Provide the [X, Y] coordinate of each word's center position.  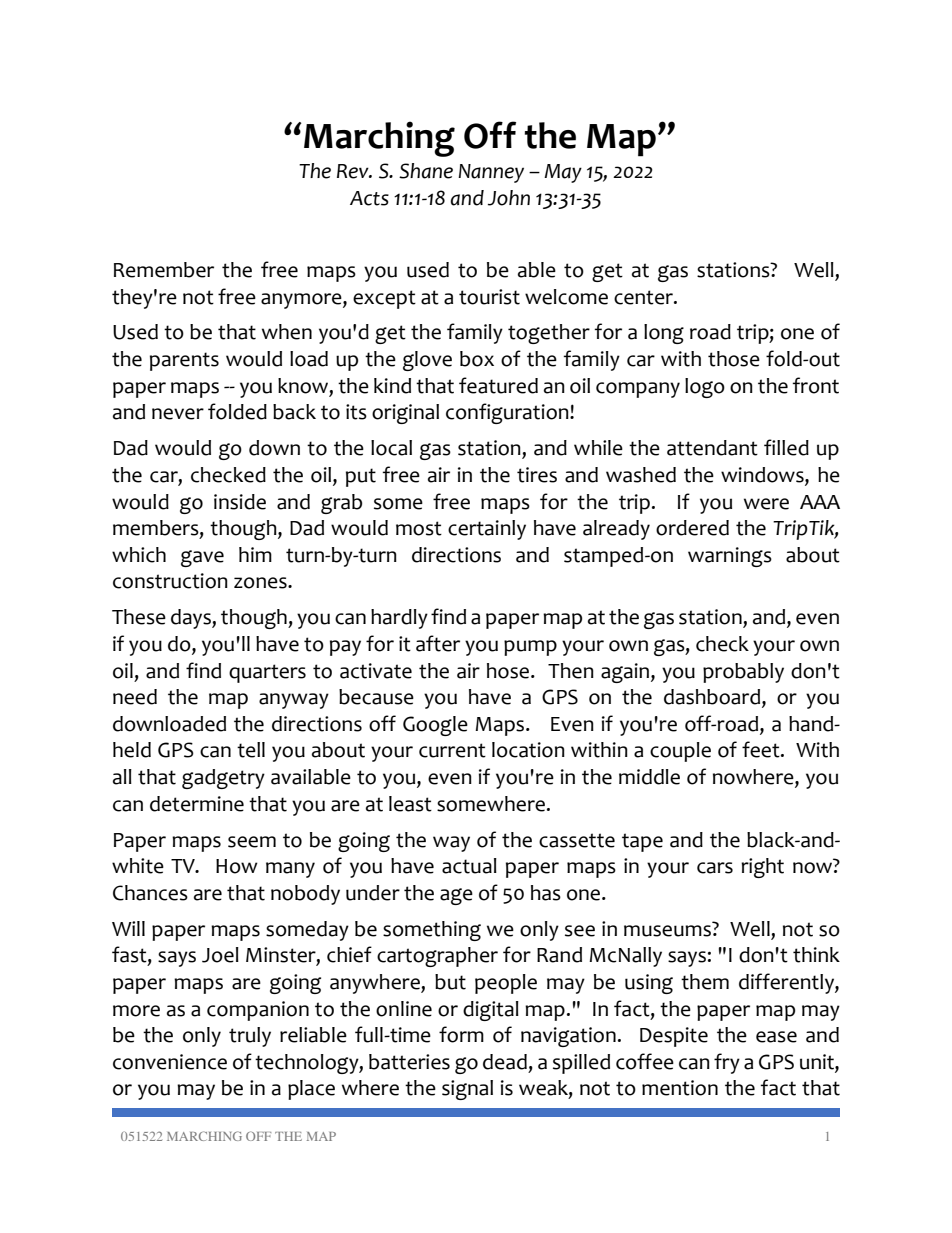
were [766, 504]
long [664, 334]
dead [505, 1062]
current [452, 750]
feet [762, 749]
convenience [170, 1062]
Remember [164, 270]
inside [240, 502]
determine [197, 804]
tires [537, 475]
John [509, 198]
